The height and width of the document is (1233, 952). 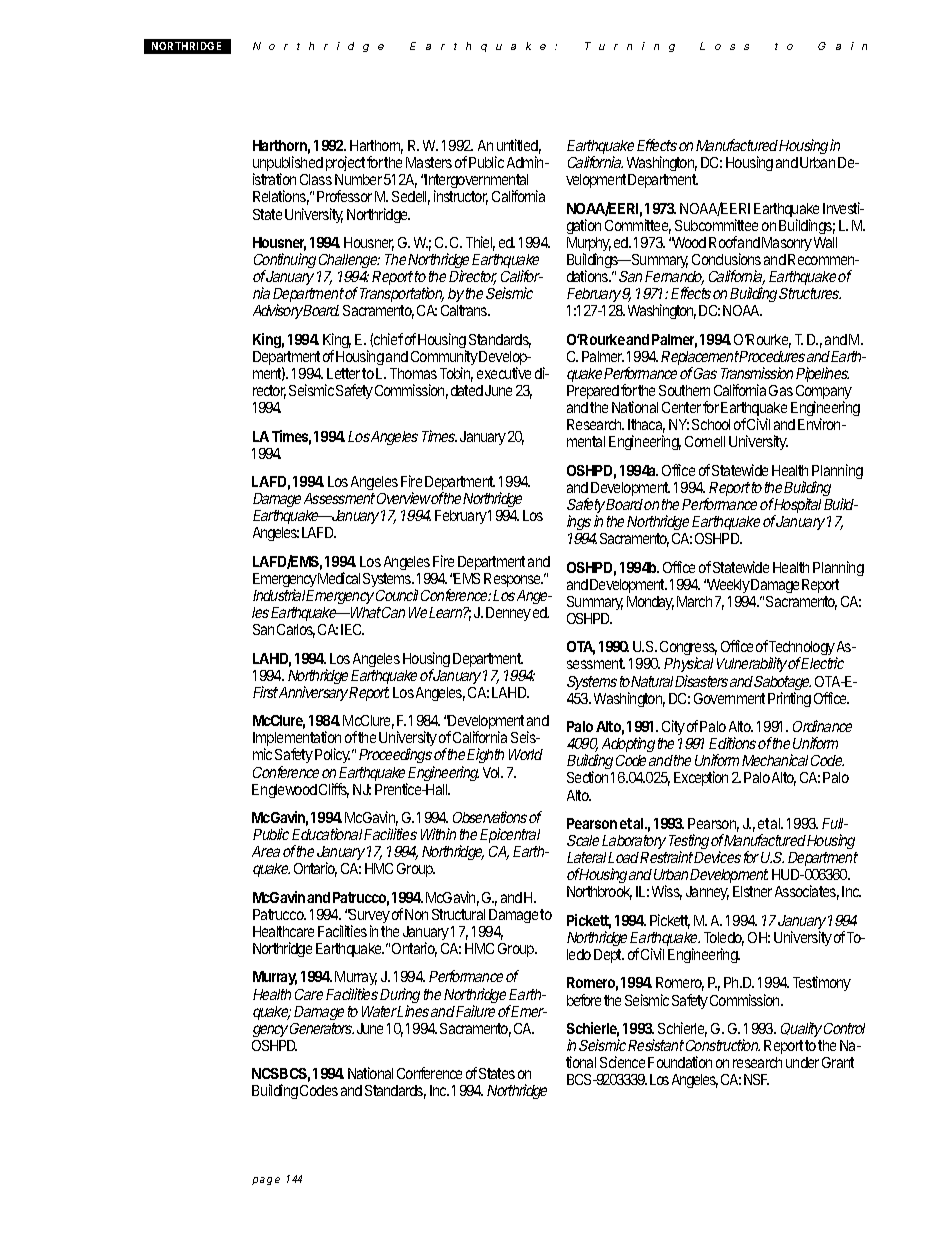 I want to click on Technology, so click(x=802, y=649).
